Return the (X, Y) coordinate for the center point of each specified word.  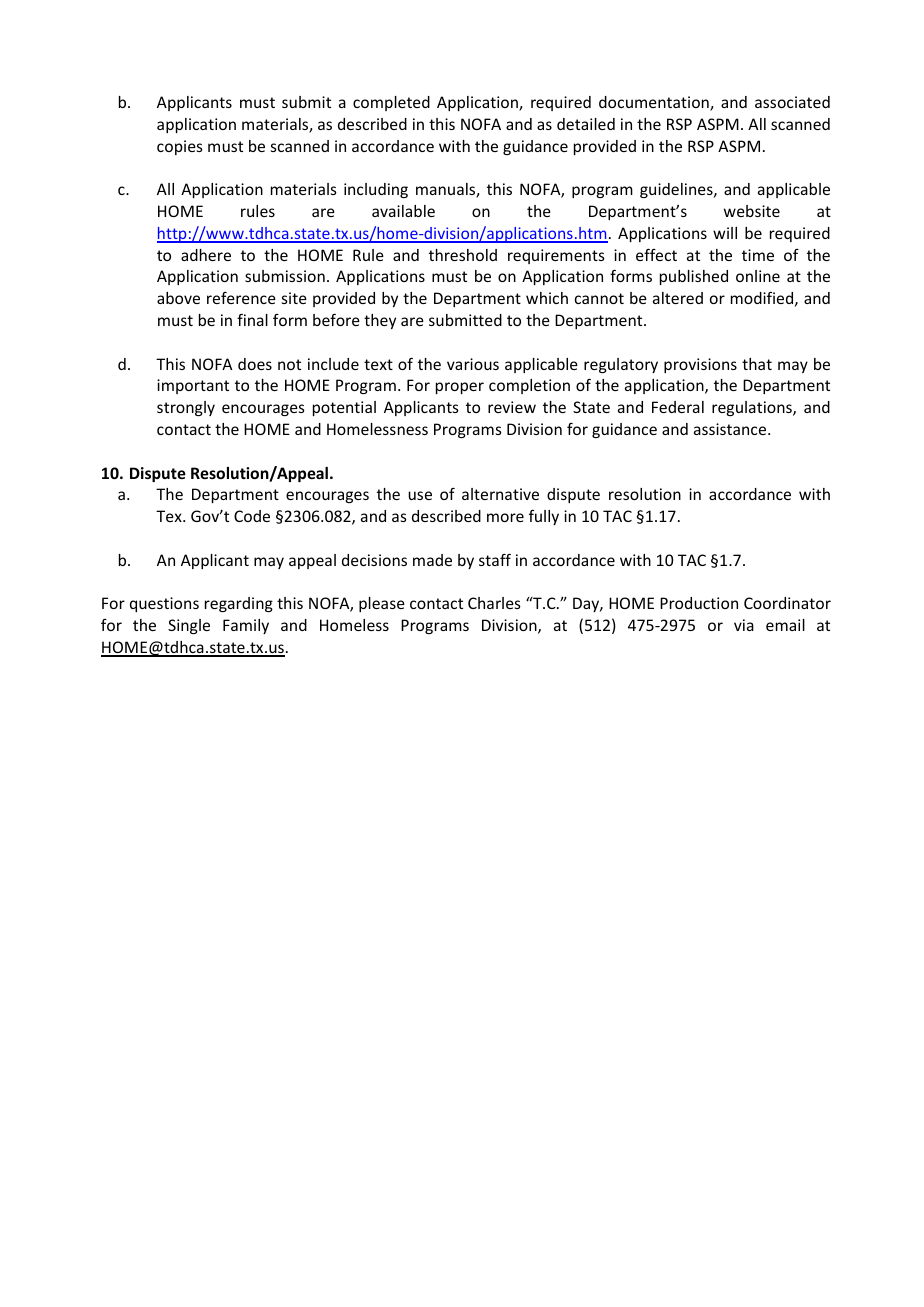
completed (391, 103)
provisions (700, 365)
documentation (655, 103)
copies (180, 147)
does (255, 364)
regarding (239, 604)
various (473, 364)
